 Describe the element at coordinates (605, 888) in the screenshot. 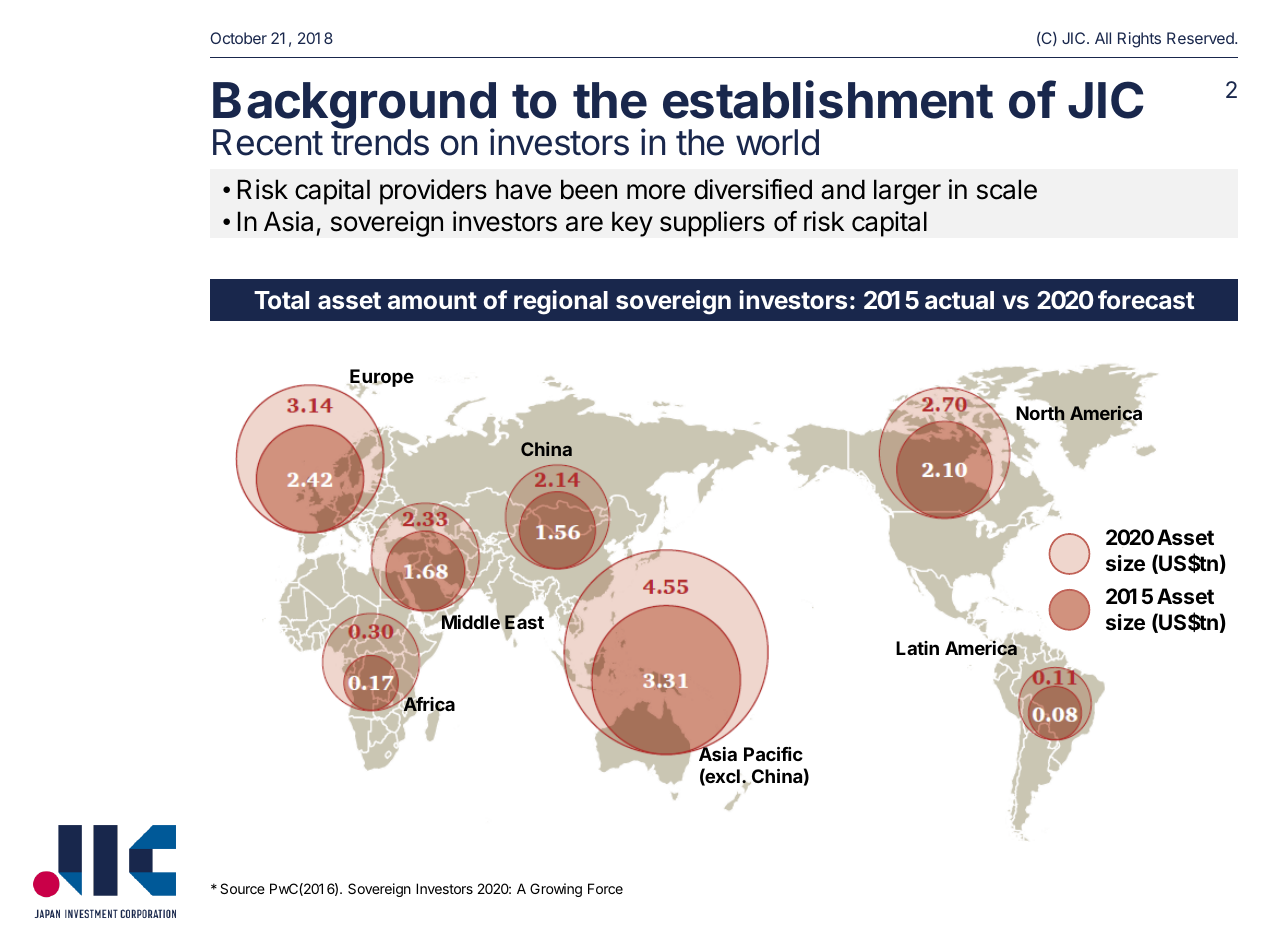

I see `Force` at that location.
